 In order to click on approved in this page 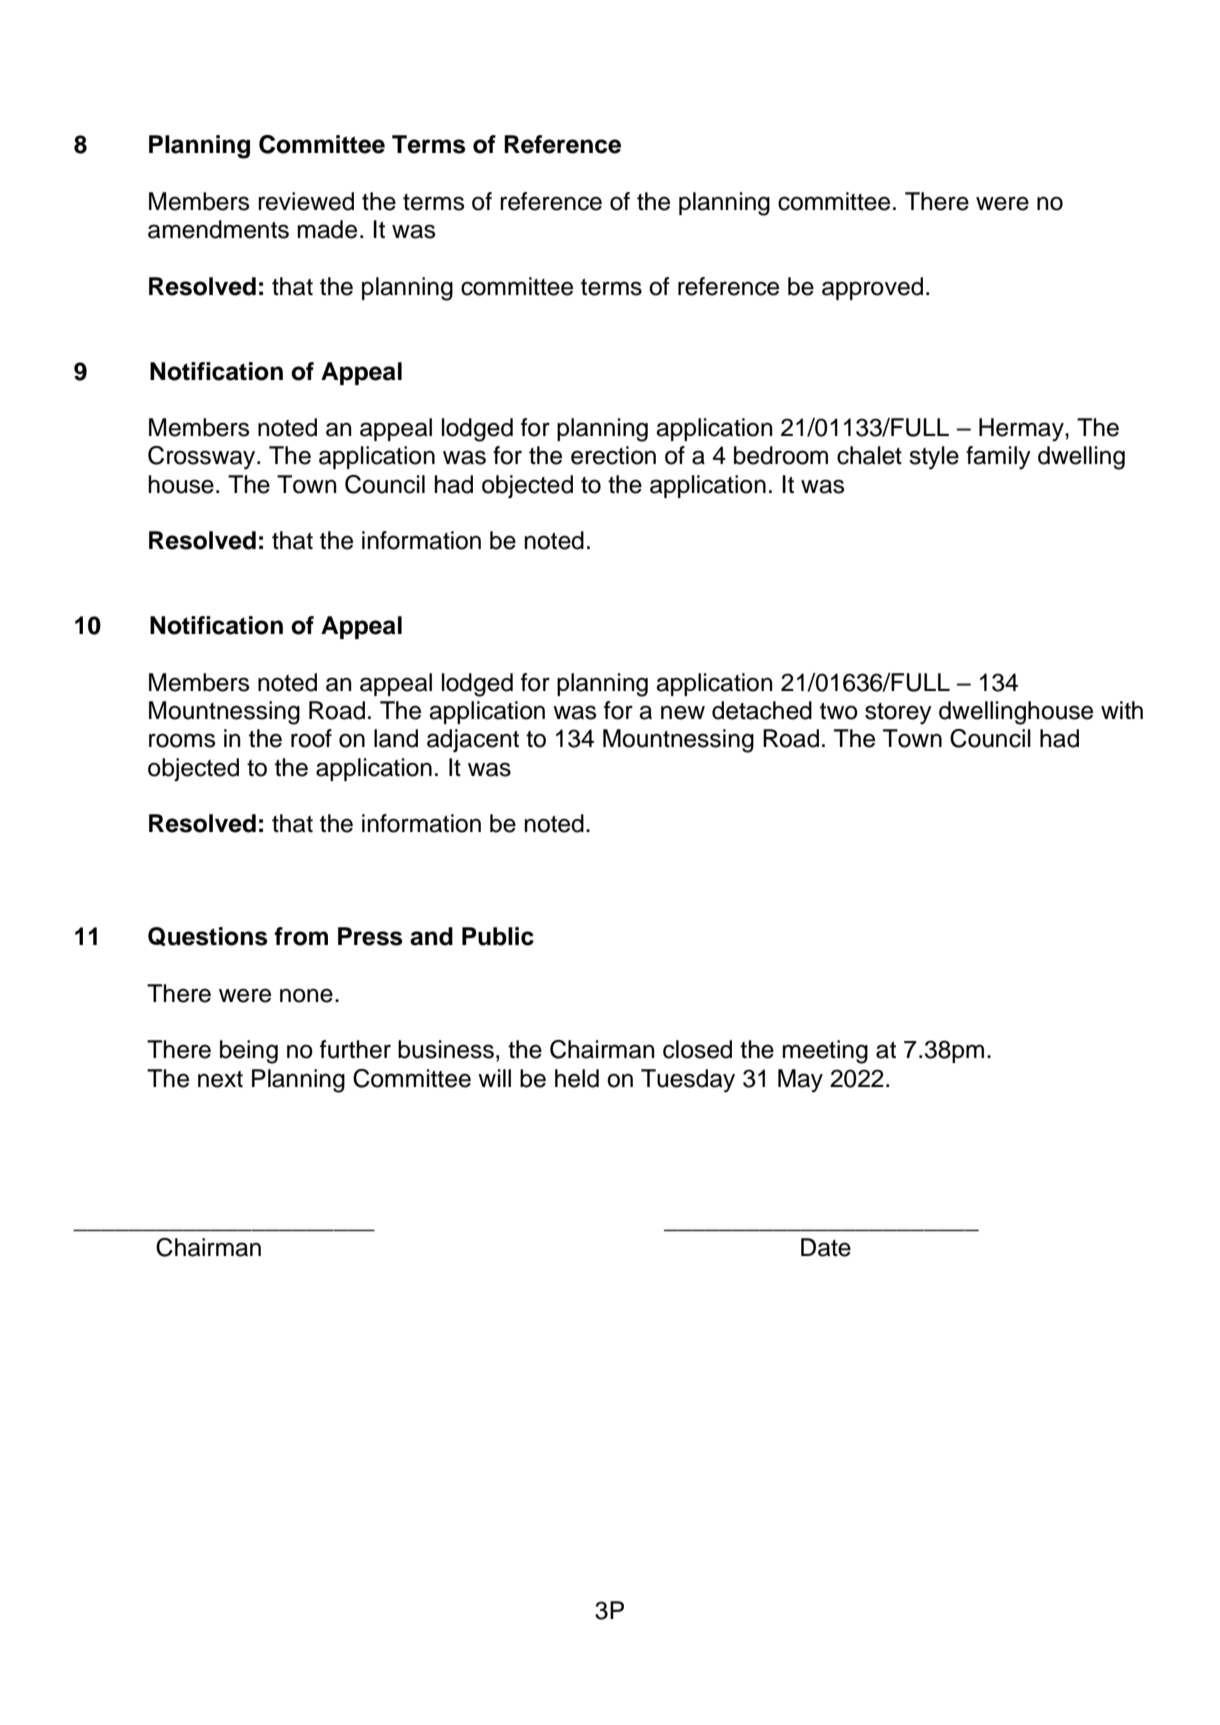, I will do `click(872, 288)`.
